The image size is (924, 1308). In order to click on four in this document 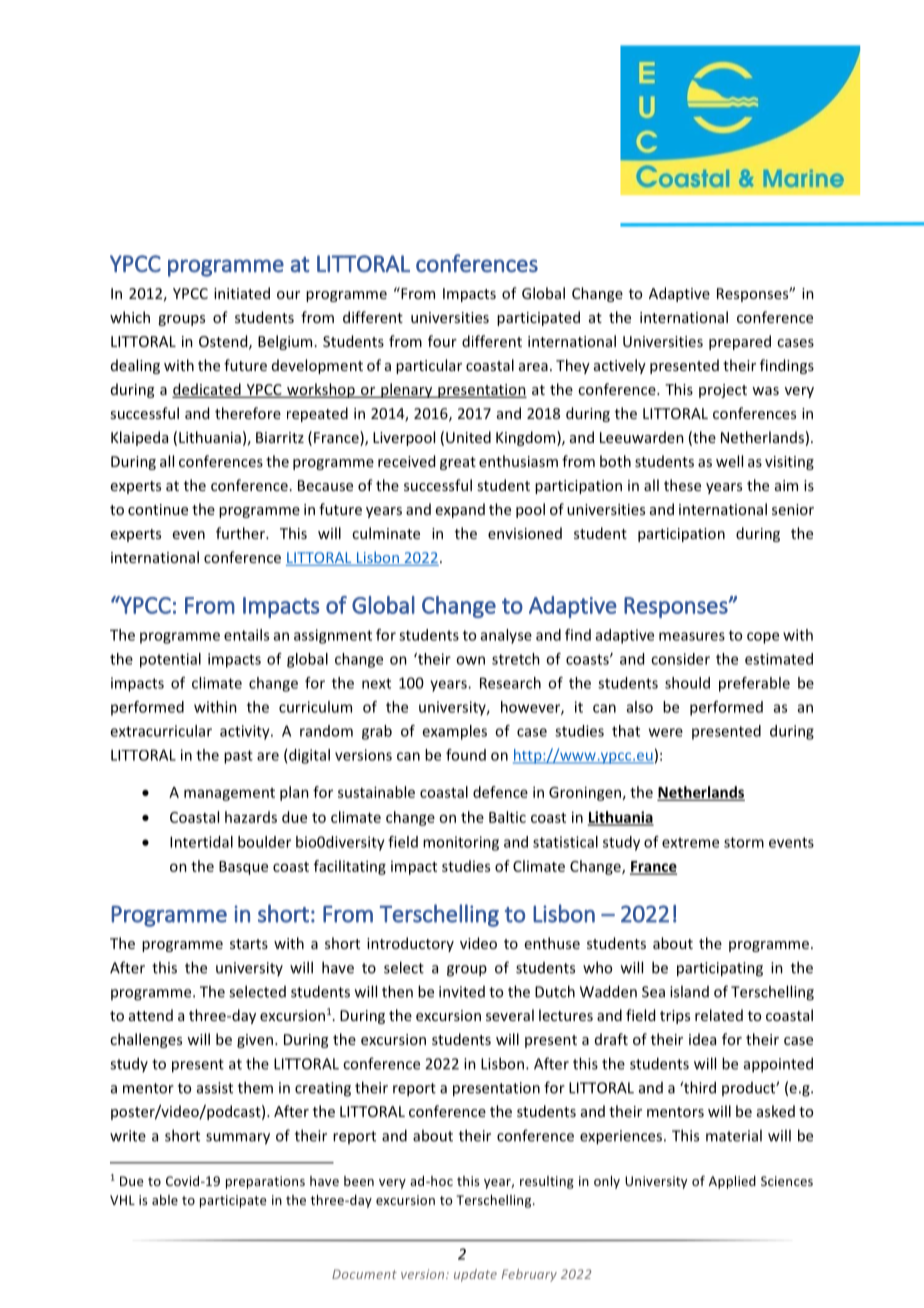, I will do `click(442, 341)`.
